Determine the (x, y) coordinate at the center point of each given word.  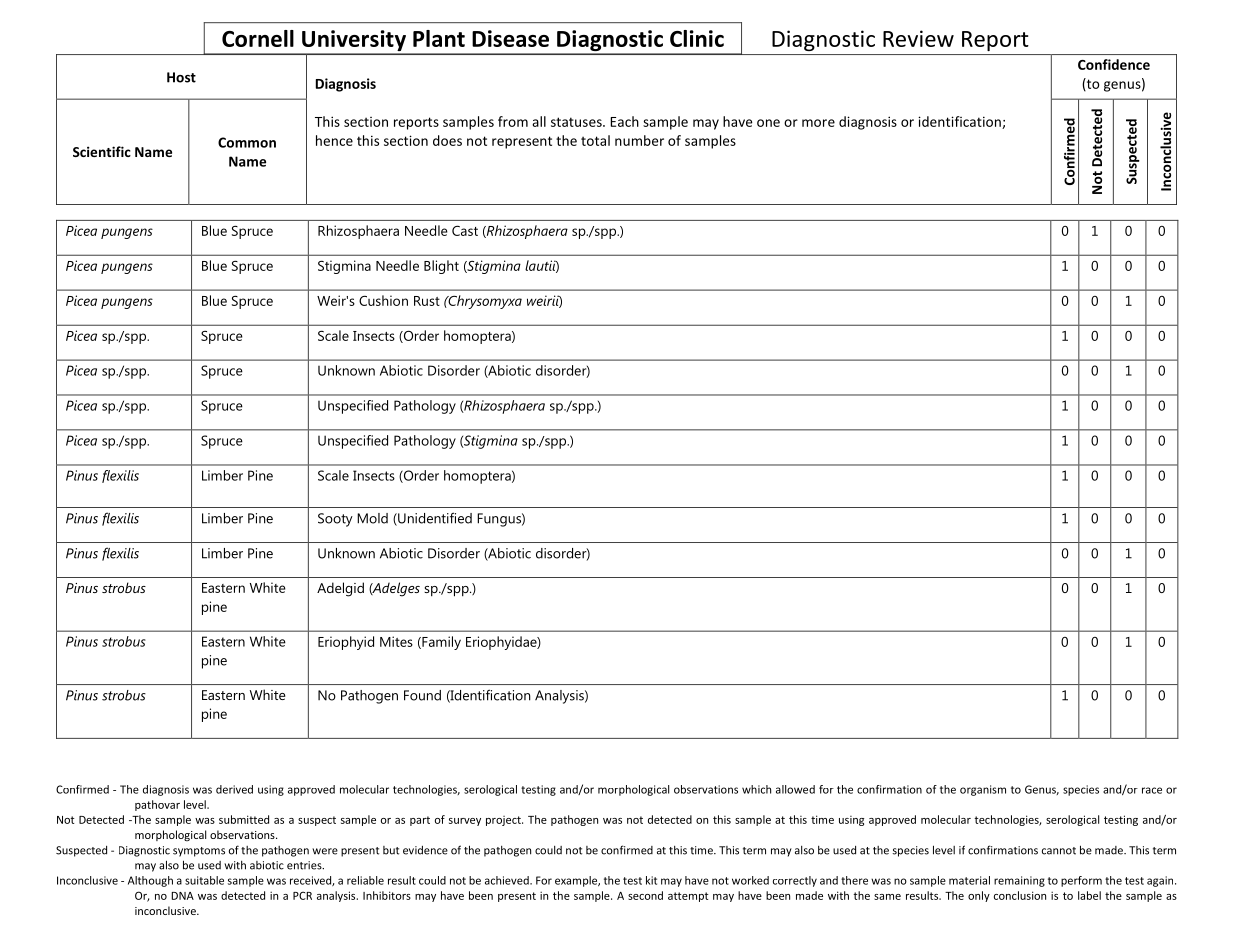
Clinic (697, 38)
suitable (204, 880)
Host (181, 77)
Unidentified (434, 519)
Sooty (335, 520)
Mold (372, 518)
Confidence (1114, 64)
